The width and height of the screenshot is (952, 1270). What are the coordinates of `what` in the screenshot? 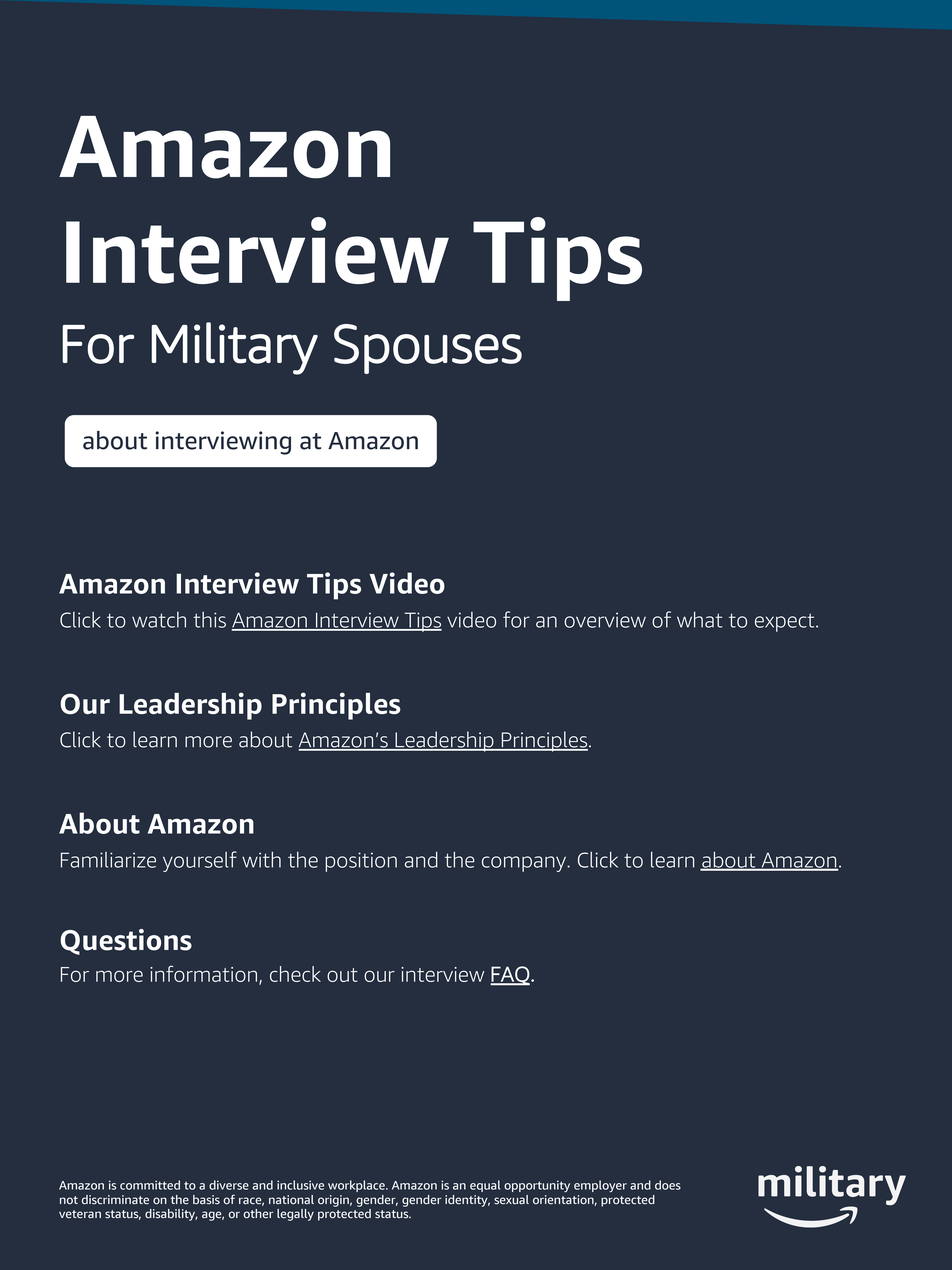 It's located at (700, 619).
